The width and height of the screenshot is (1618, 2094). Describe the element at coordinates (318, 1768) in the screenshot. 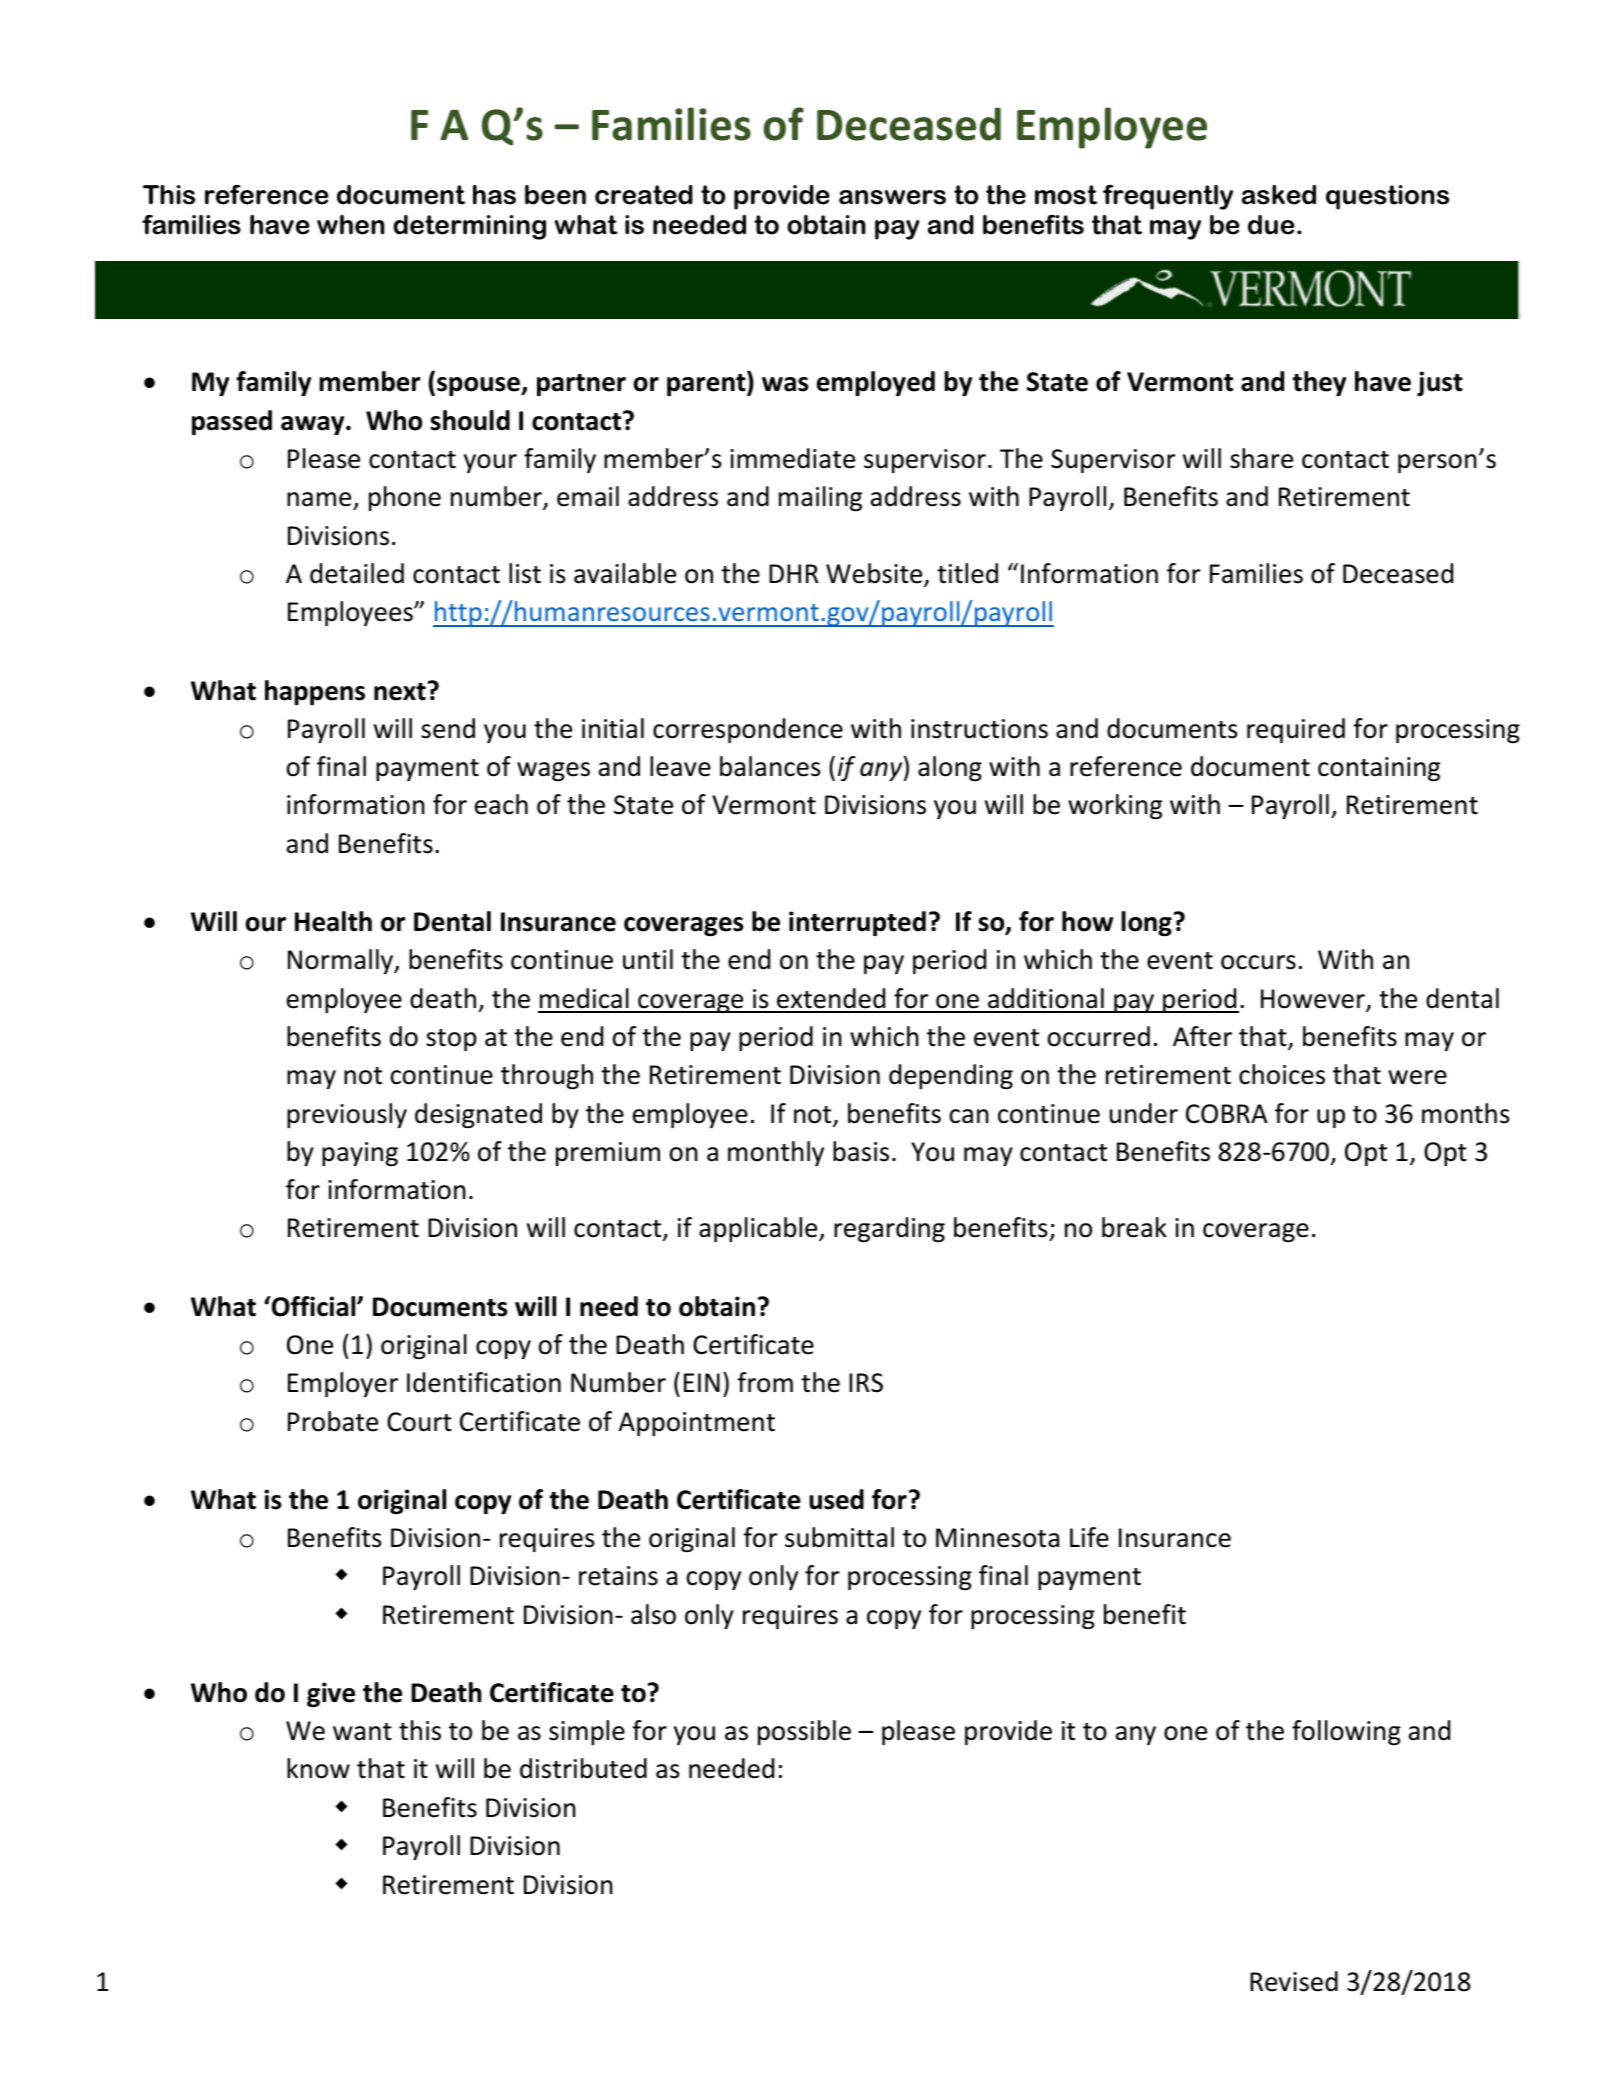

I see `know` at that location.
